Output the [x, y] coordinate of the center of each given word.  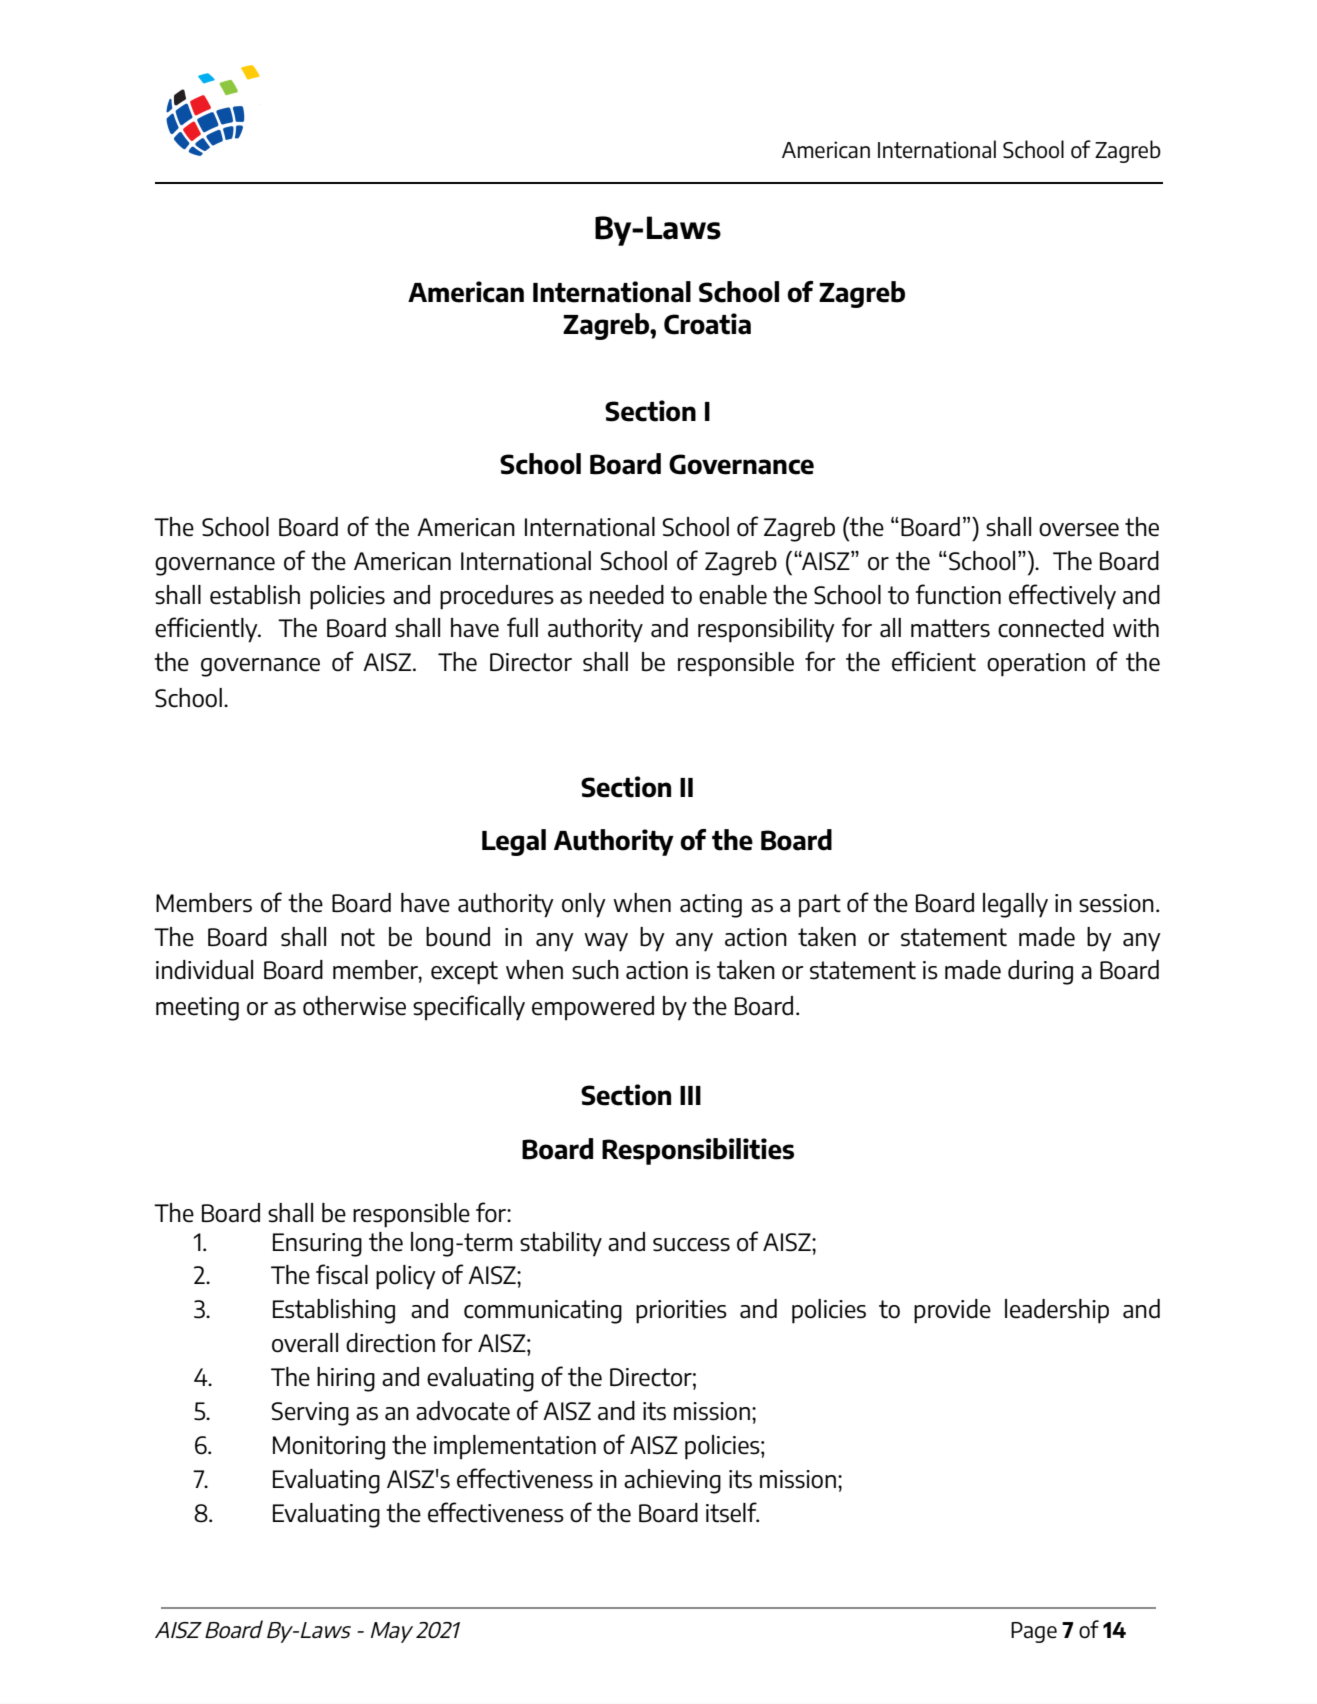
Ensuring [317, 1245]
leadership [1057, 1311]
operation [1036, 665]
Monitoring [329, 1448]
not [358, 937]
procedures [497, 597]
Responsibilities [698, 1151]
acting [711, 906]
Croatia [707, 324]
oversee [1079, 530]
